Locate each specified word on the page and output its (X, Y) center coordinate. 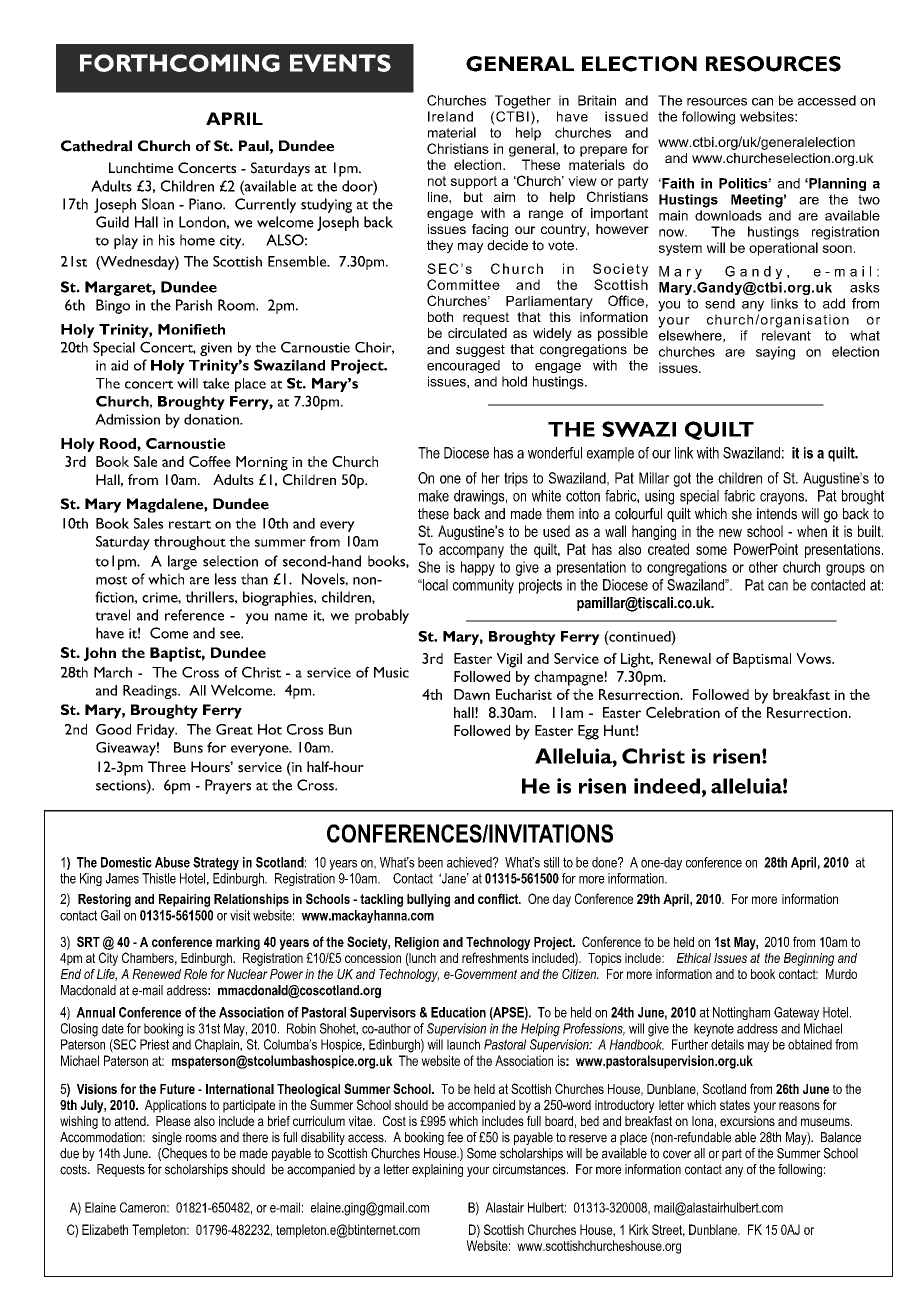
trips (516, 479)
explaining (437, 1170)
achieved (470, 862)
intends (777, 514)
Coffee (210, 461)
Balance (841, 1137)
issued (626, 116)
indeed (667, 786)
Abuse (172, 862)
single (167, 1138)
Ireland (450, 116)
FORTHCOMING (180, 63)
